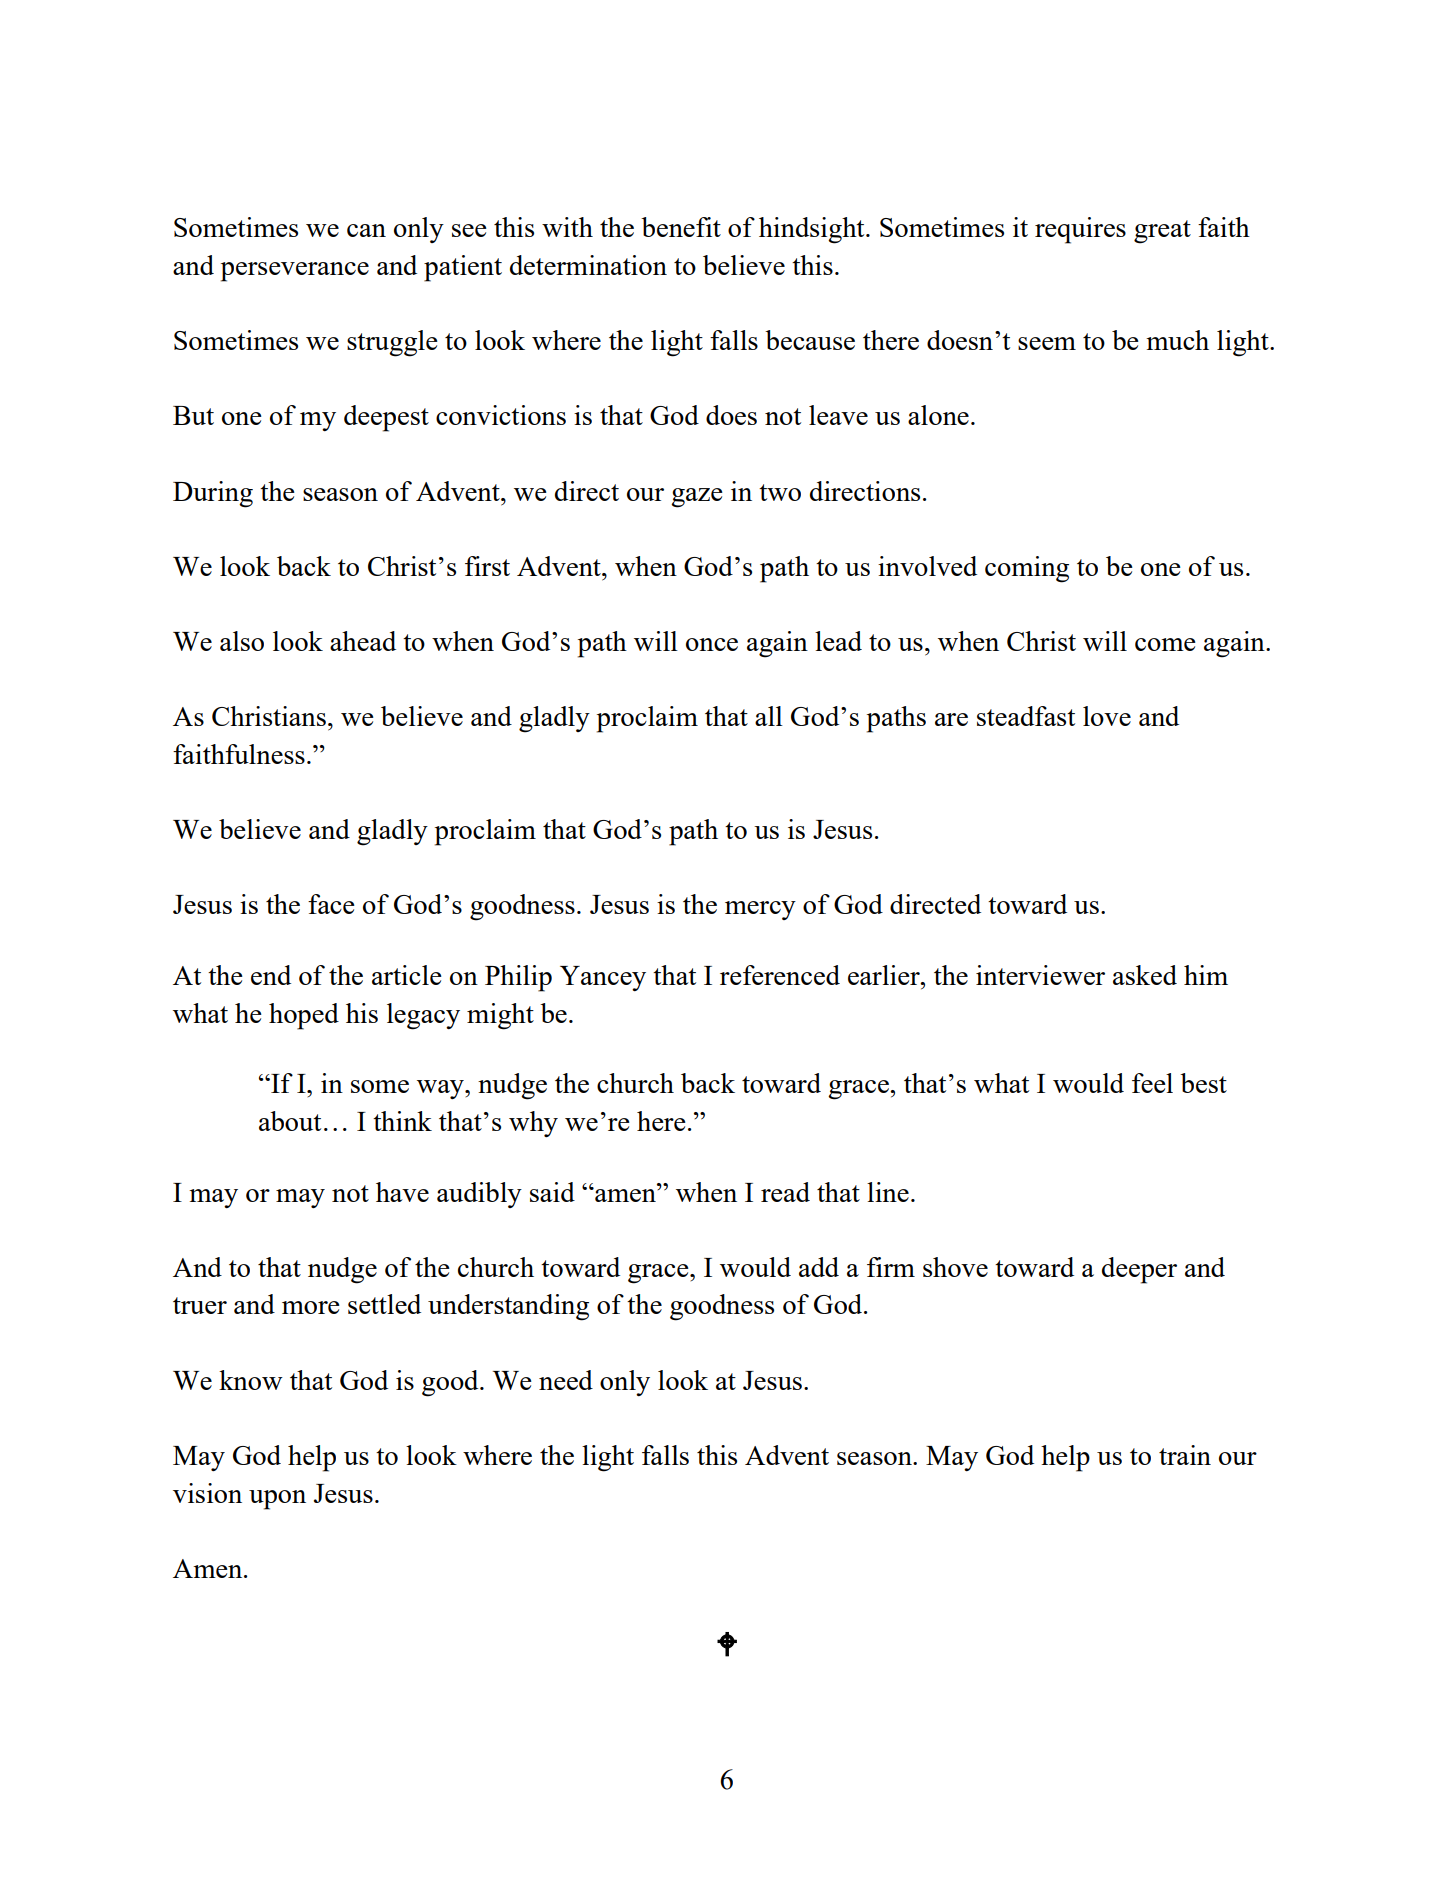  Describe the element at coordinates (277, 1500) in the page. I see `upon` at that location.
